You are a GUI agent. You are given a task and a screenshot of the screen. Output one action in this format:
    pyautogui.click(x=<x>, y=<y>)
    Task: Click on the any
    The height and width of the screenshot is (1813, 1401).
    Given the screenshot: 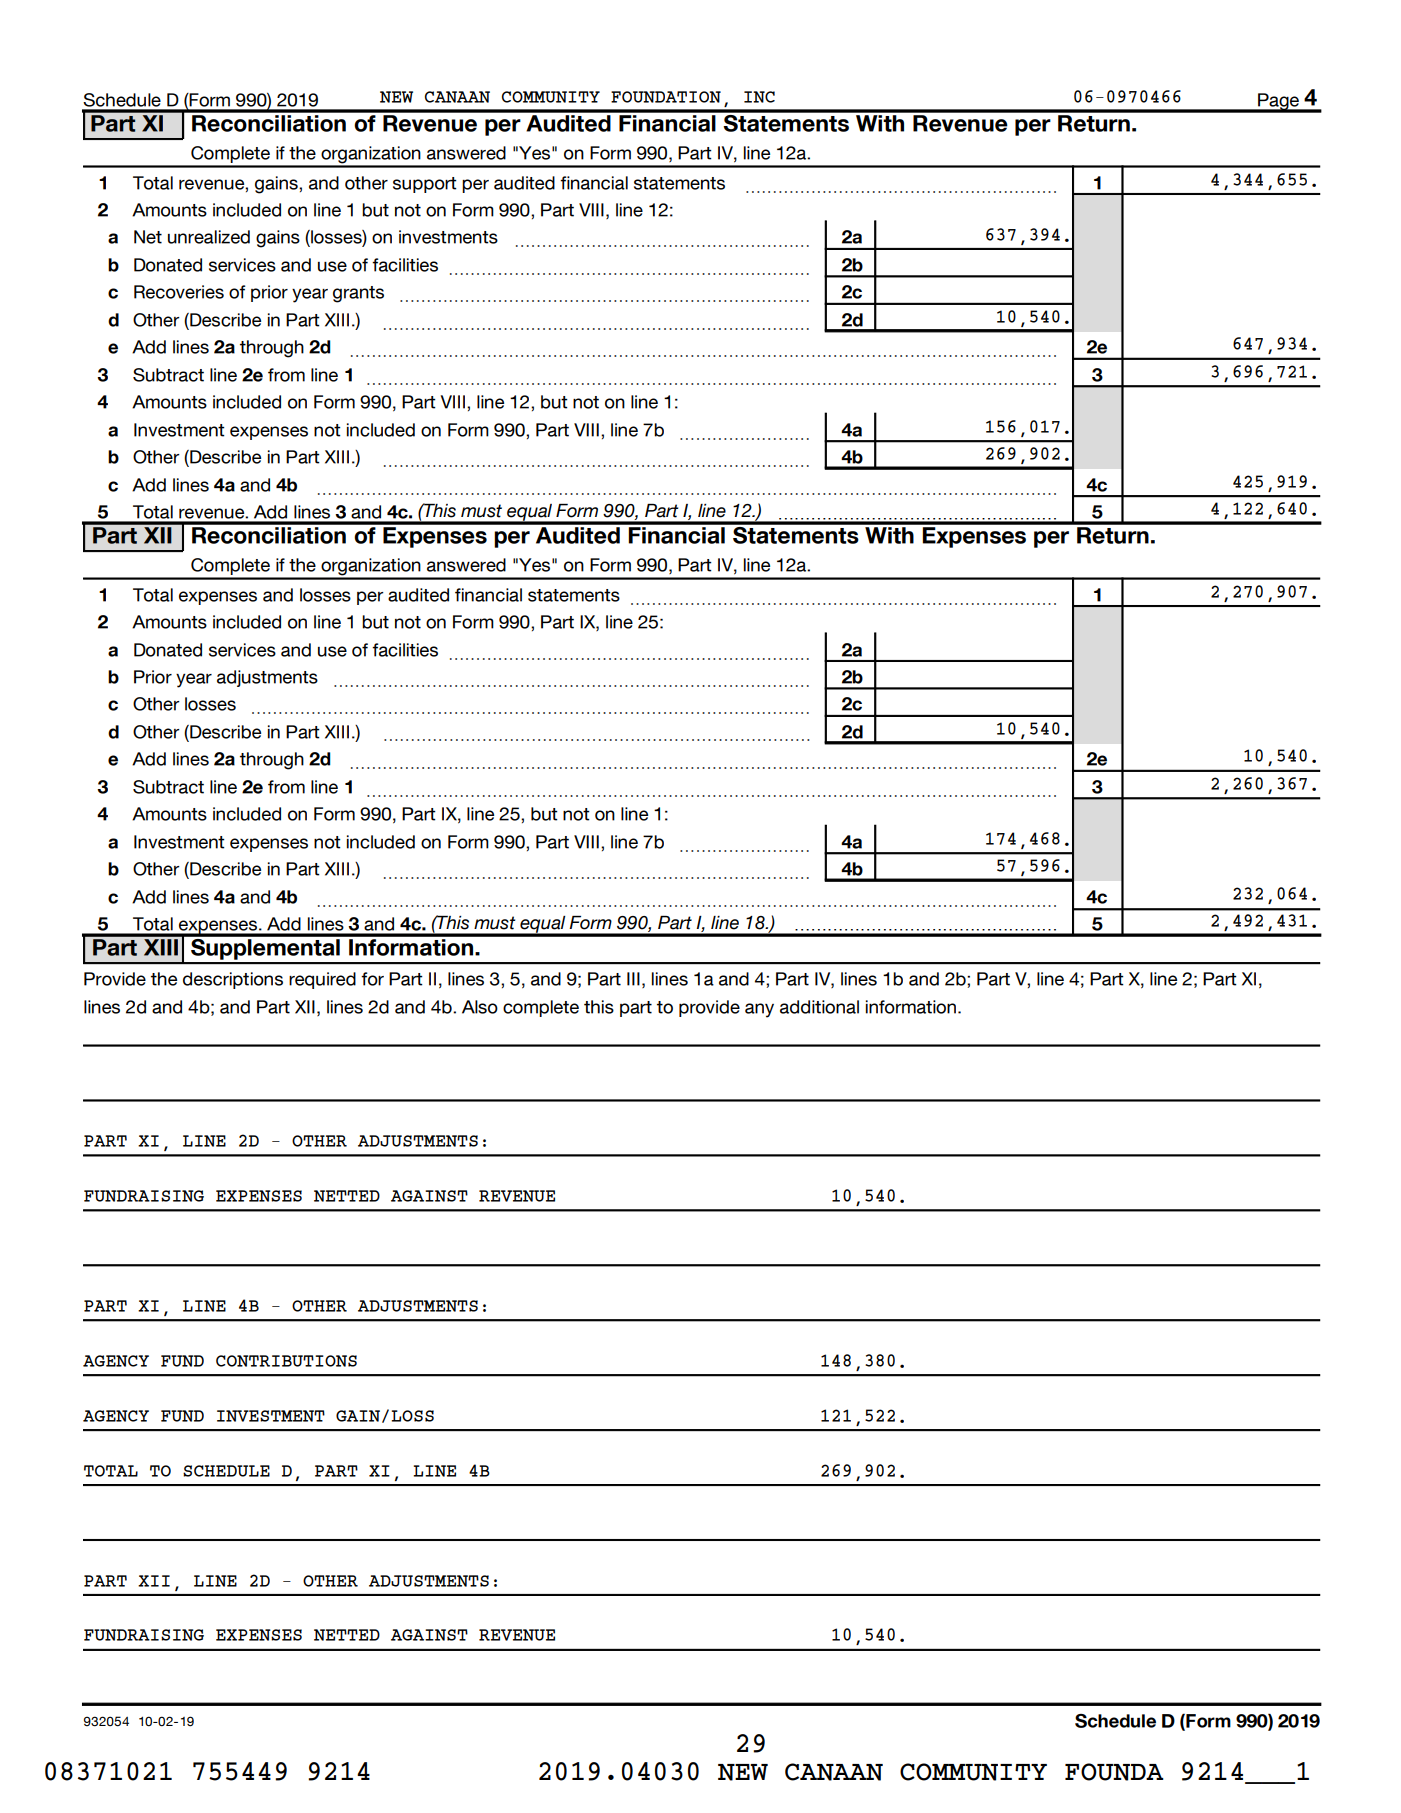 What is the action you would take?
    pyautogui.click(x=759, y=1010)
